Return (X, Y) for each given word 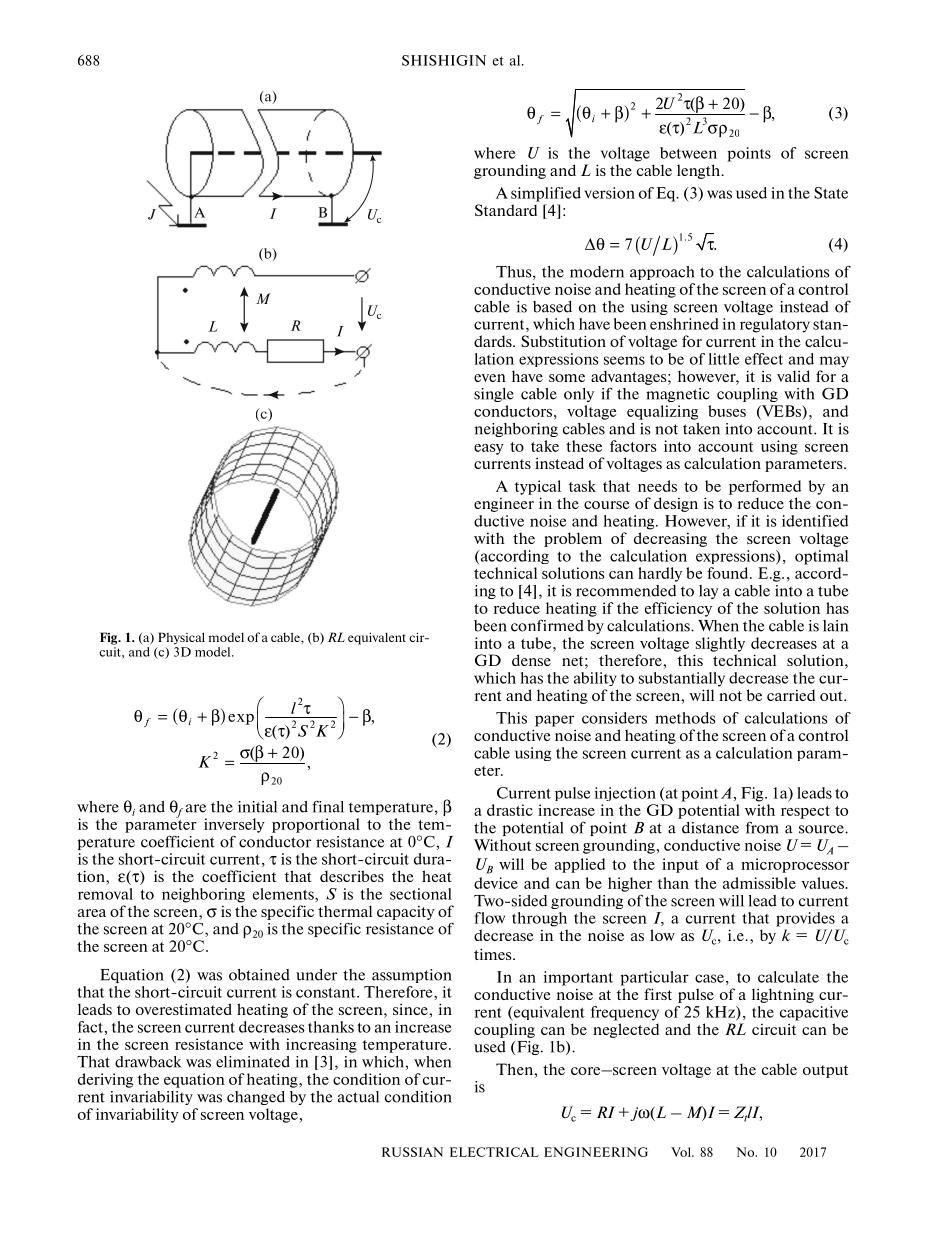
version (609, 193)
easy (489, 449)
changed (256, 1098)
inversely (234, 825)
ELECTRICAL (494, 1152)
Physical (181, 638)
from (762, 827)
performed (765, 487)
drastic (510, 810)
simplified (546, 194)
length (700, 171)
